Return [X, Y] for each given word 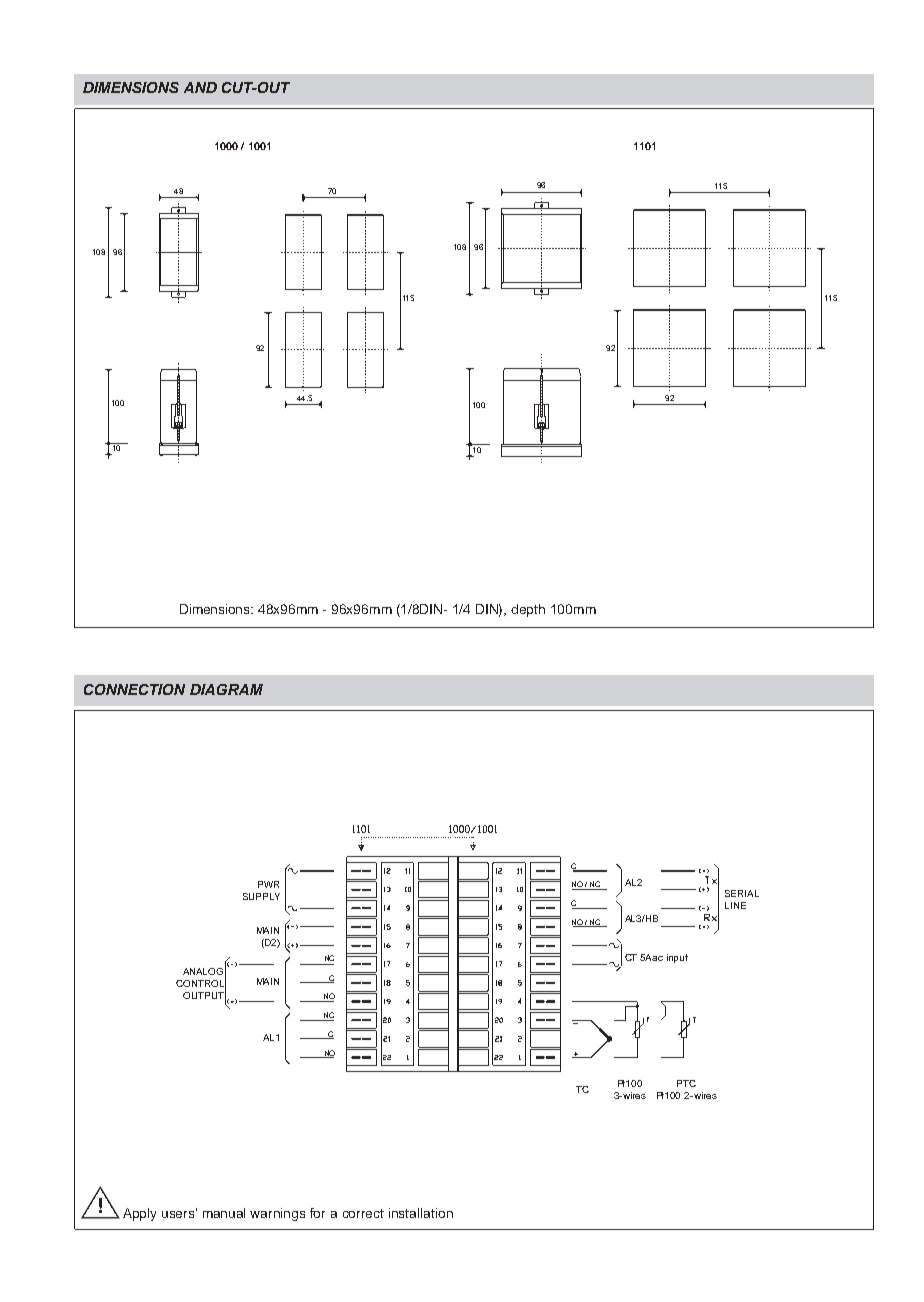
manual [224, 1213]
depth [528, 610]
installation [421, 1213]
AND [200, 87]
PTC [686, 1083]
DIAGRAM [226, 689]
